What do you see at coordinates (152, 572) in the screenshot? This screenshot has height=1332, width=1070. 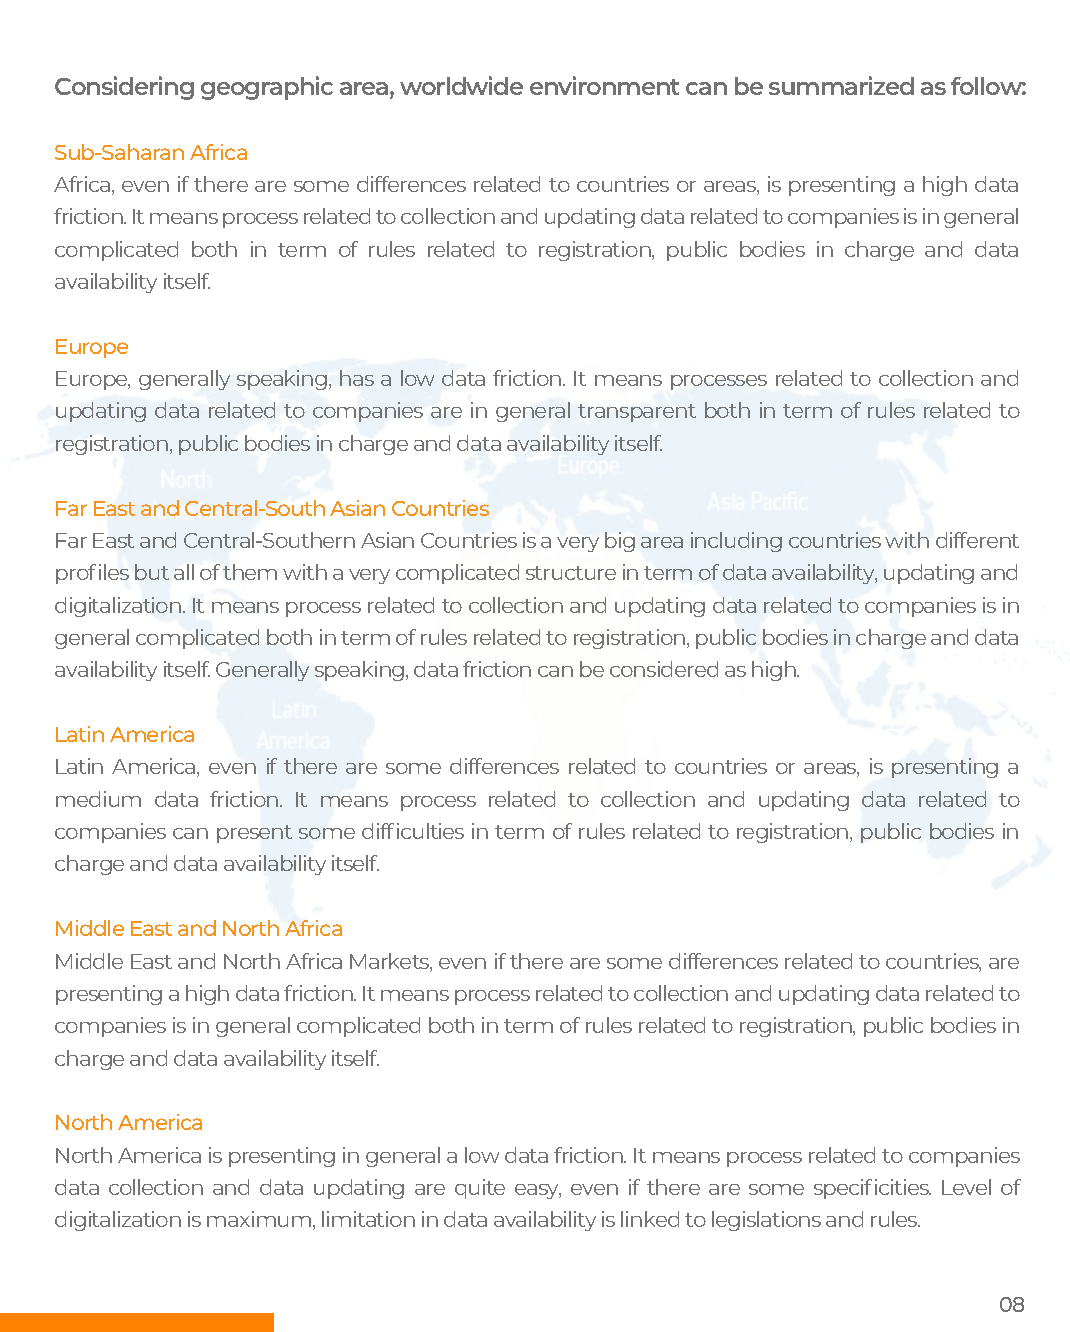 I see `but` at bounding box center [152, 572].
